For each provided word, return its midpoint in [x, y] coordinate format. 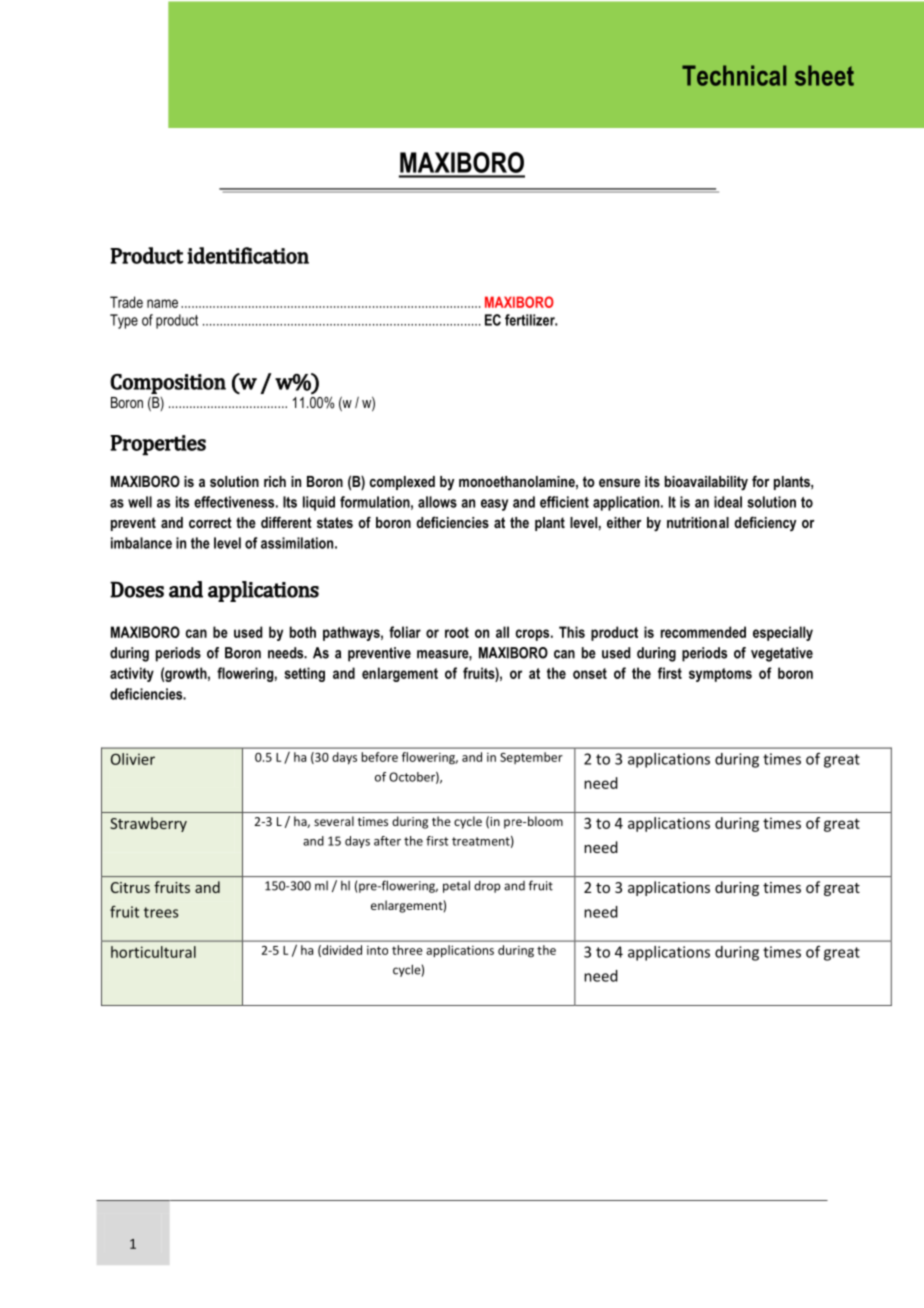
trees [161, 912]
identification [248, 255]
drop [487, 887]
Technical [734, 75]
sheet [824, 75]
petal [456, 887]
